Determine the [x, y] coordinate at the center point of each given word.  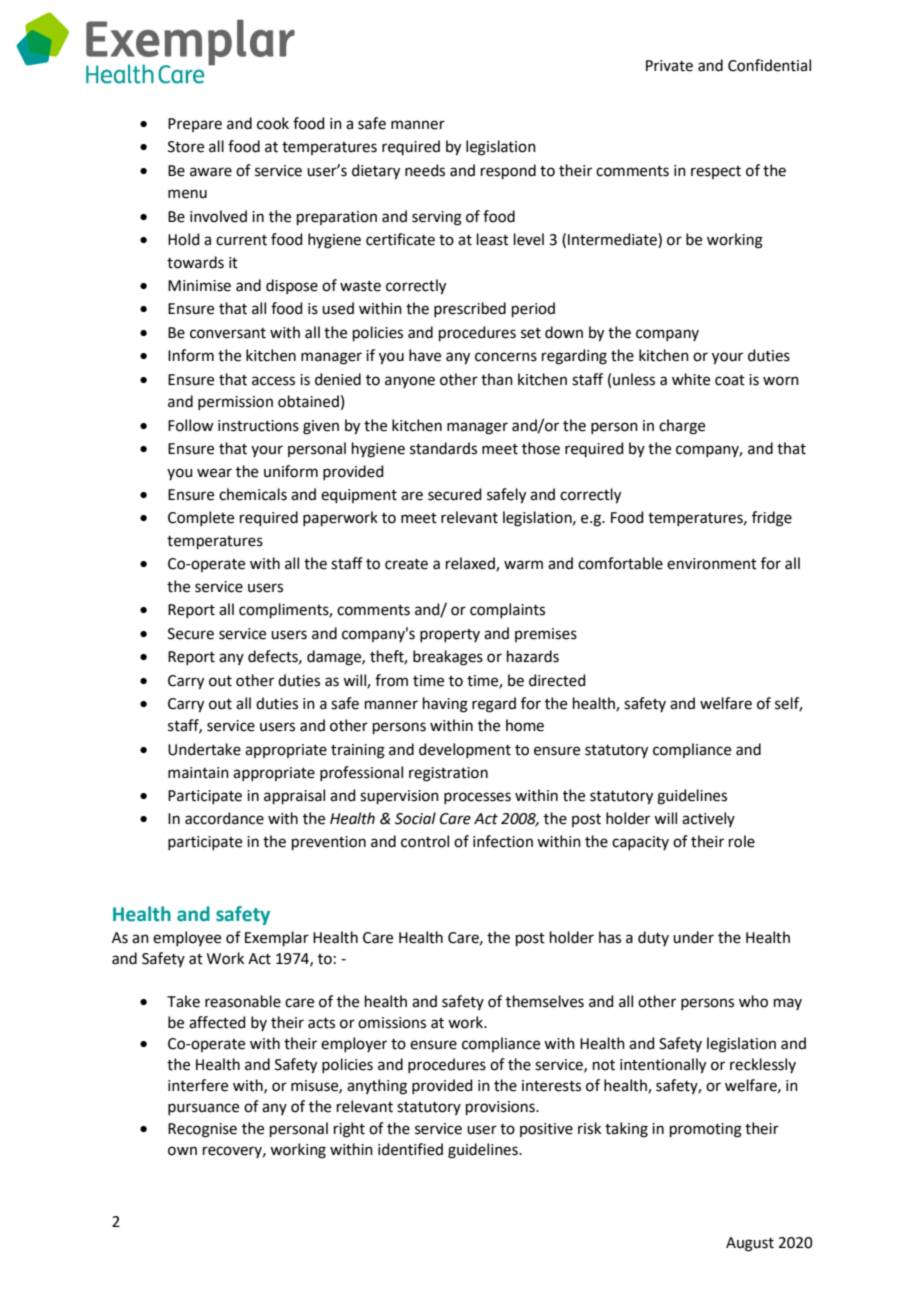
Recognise [202, 1130]
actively [708, 819]
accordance [224, 818]
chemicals [253, 494]
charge [682, 427]
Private [669, 66]
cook [273, 123]
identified [410, 1149]
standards [443, 448]
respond [508, 171]
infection [503, 841]
